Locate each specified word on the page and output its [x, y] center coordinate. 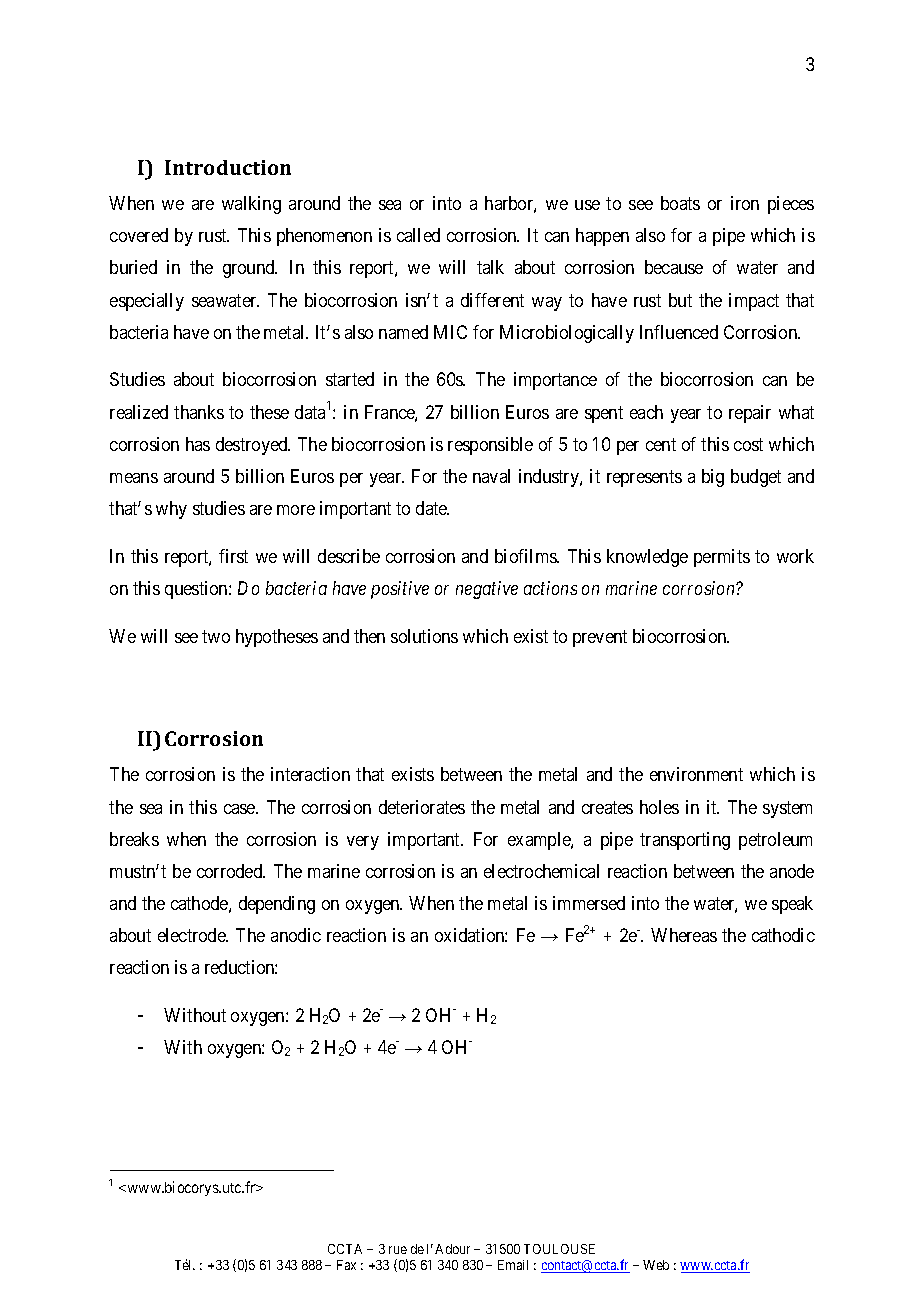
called [418, 235]
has [198, 444]
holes [659, 807]
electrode [192, 935]
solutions [424, 636]
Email [513, 1265]
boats [680, 203]
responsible [490, 446]
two [216, 636]
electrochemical [541, 871]
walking [251, 205]
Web [656, 1265]
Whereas [684, 935]
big [713, 478]
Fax [346, 1265]
